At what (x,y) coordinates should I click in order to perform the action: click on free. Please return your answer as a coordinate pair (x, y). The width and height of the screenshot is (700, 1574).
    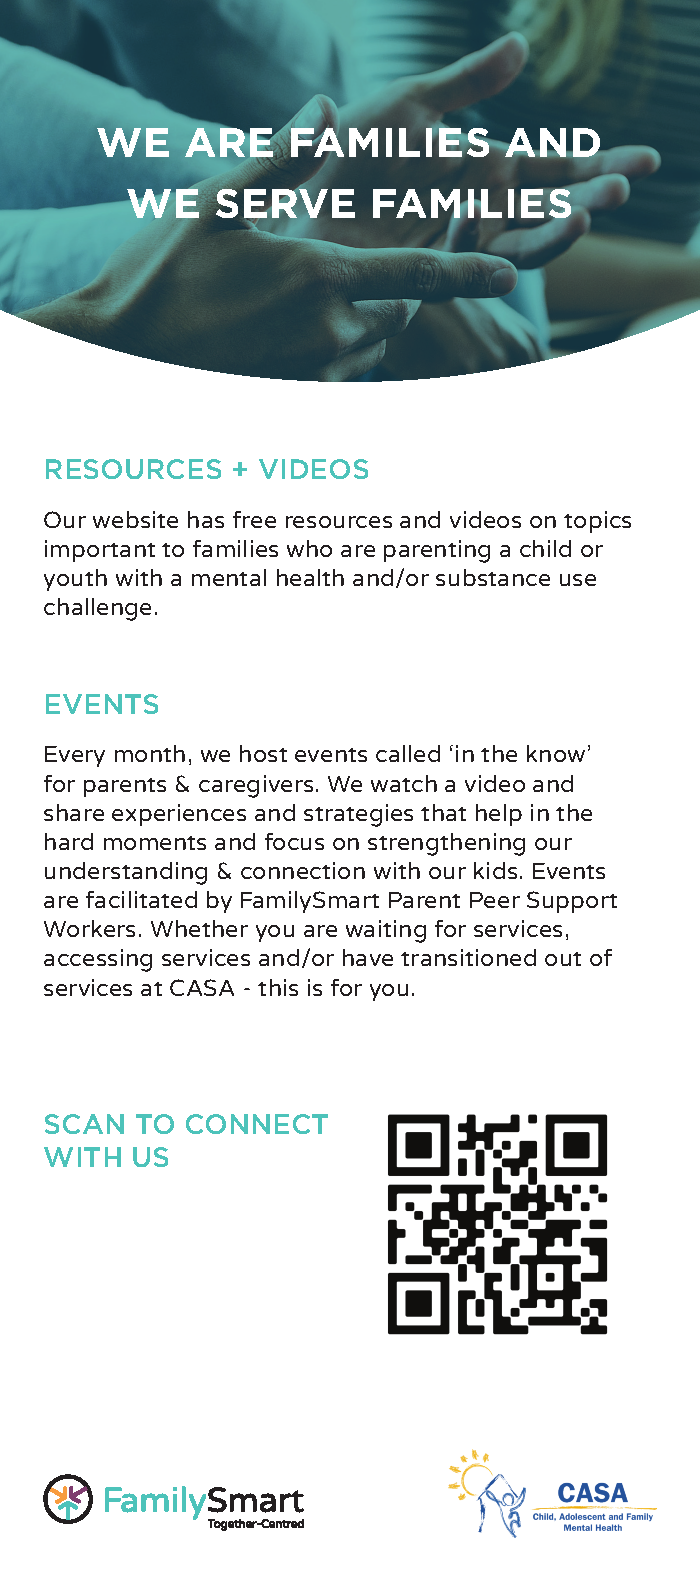
    Looking at the image, I should click on (254, 519).
